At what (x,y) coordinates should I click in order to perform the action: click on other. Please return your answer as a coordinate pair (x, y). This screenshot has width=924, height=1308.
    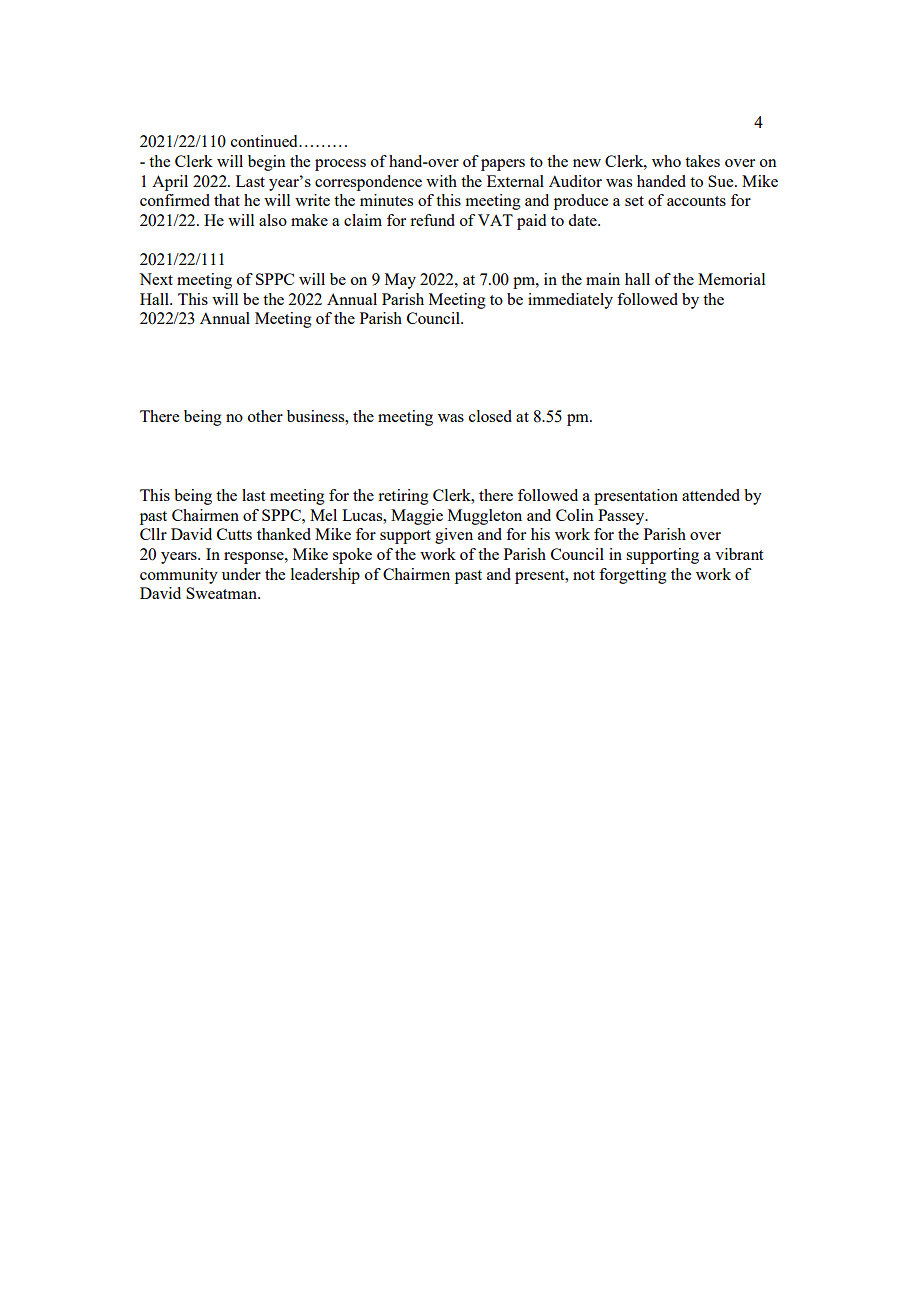
    Looking at the image, I should click on (265, 416).
